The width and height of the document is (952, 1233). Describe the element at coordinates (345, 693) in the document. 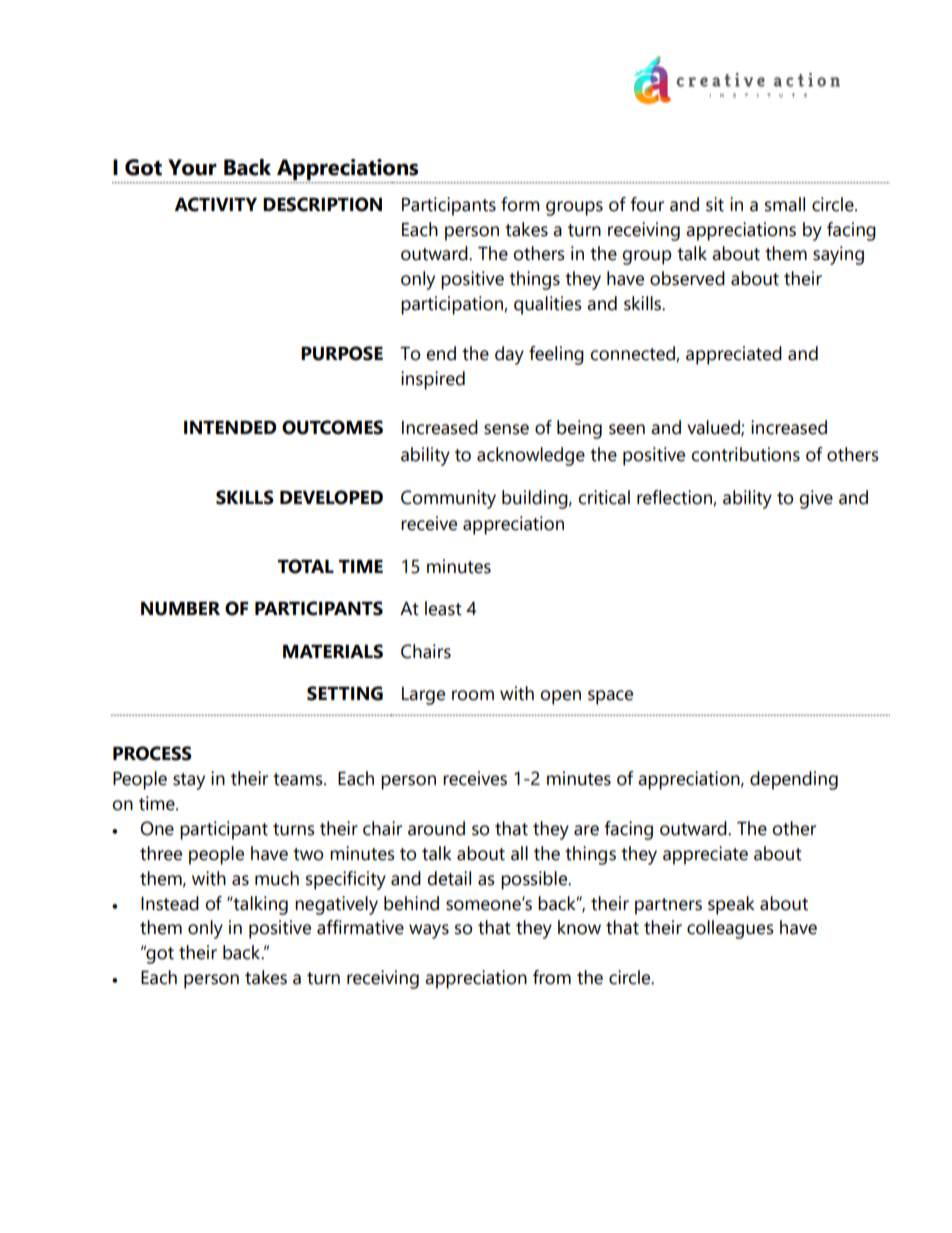

I see `SETTING` at that location.
